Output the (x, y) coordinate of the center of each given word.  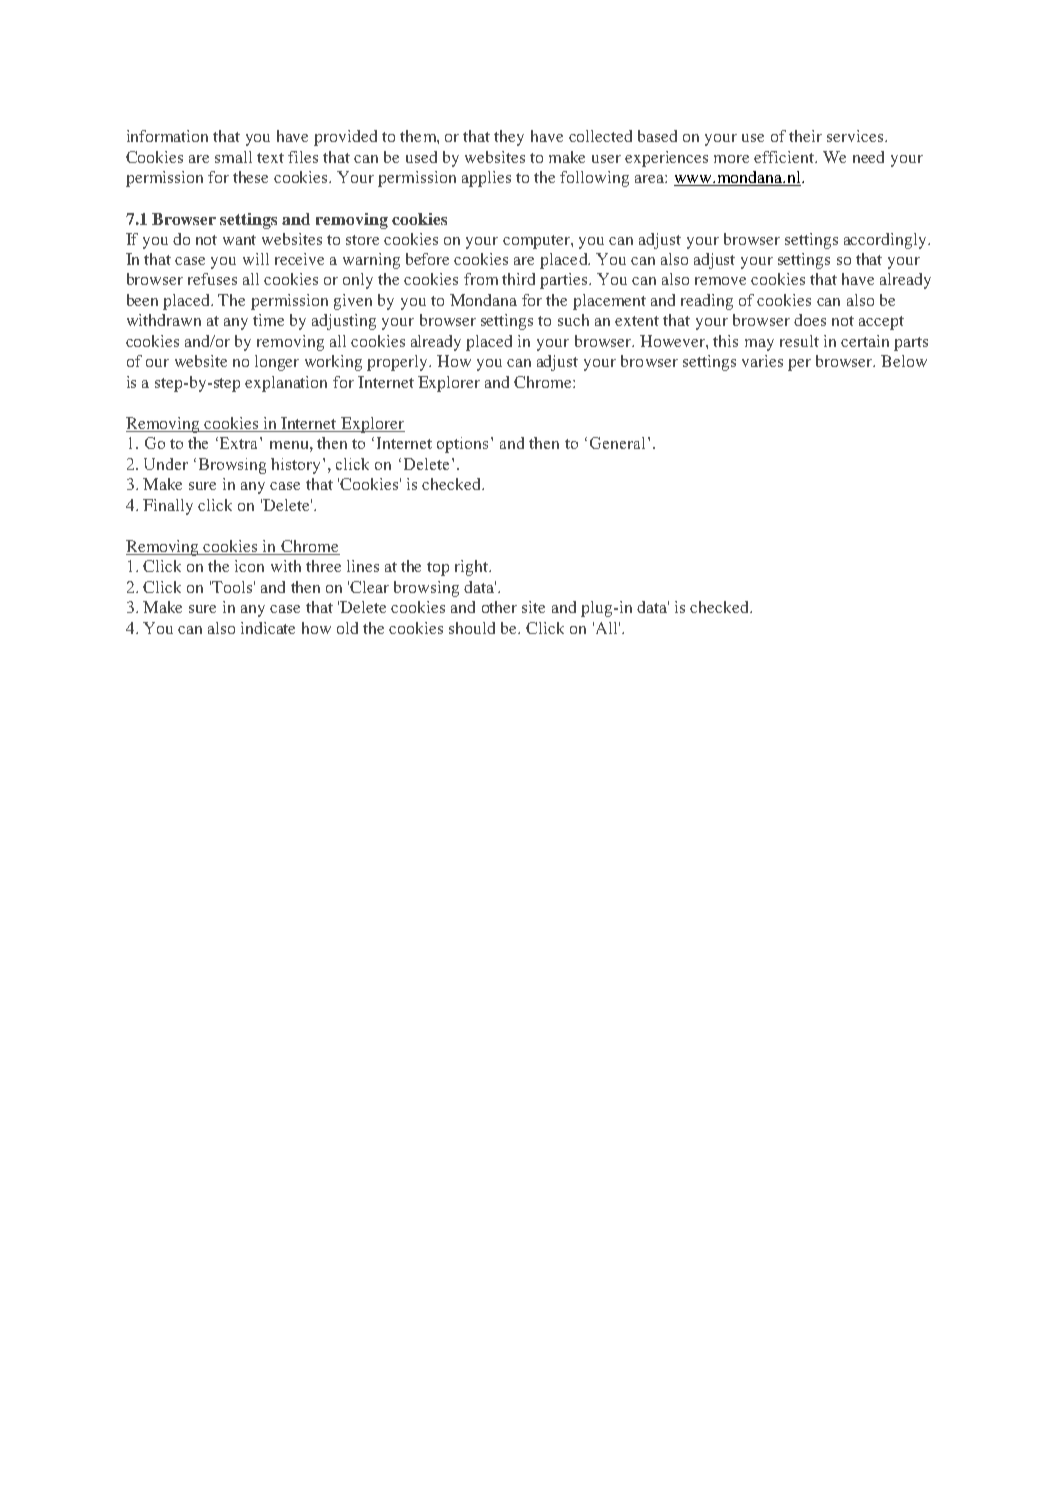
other (499, 607)
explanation (286, 384)
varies (762, 361)
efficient (785, 157)
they (509, 138)
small (233, 157)
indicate (268, 628)
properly (399, 363)
